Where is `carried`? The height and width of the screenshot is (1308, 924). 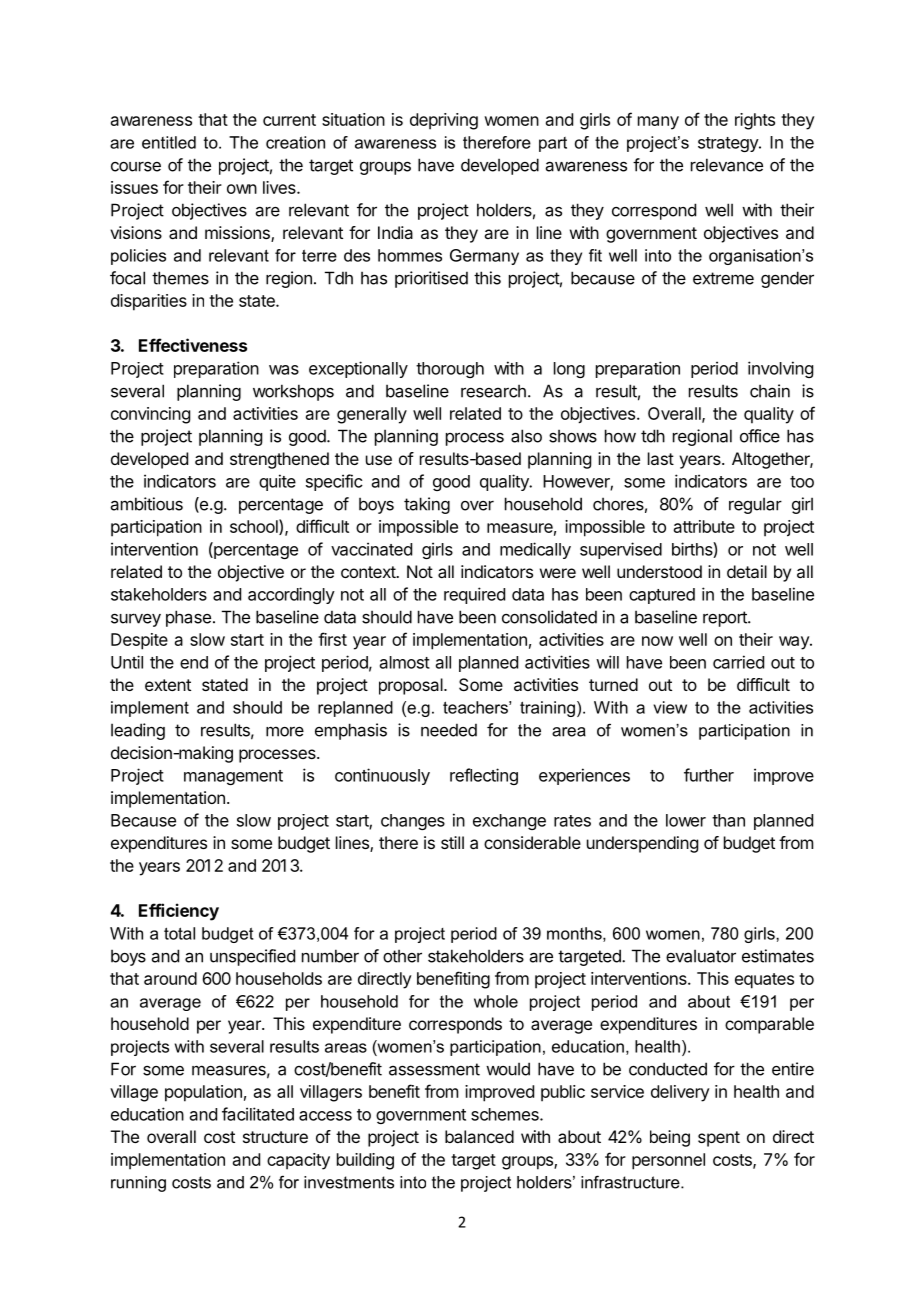
carried is located at coordinates (738, 662).
